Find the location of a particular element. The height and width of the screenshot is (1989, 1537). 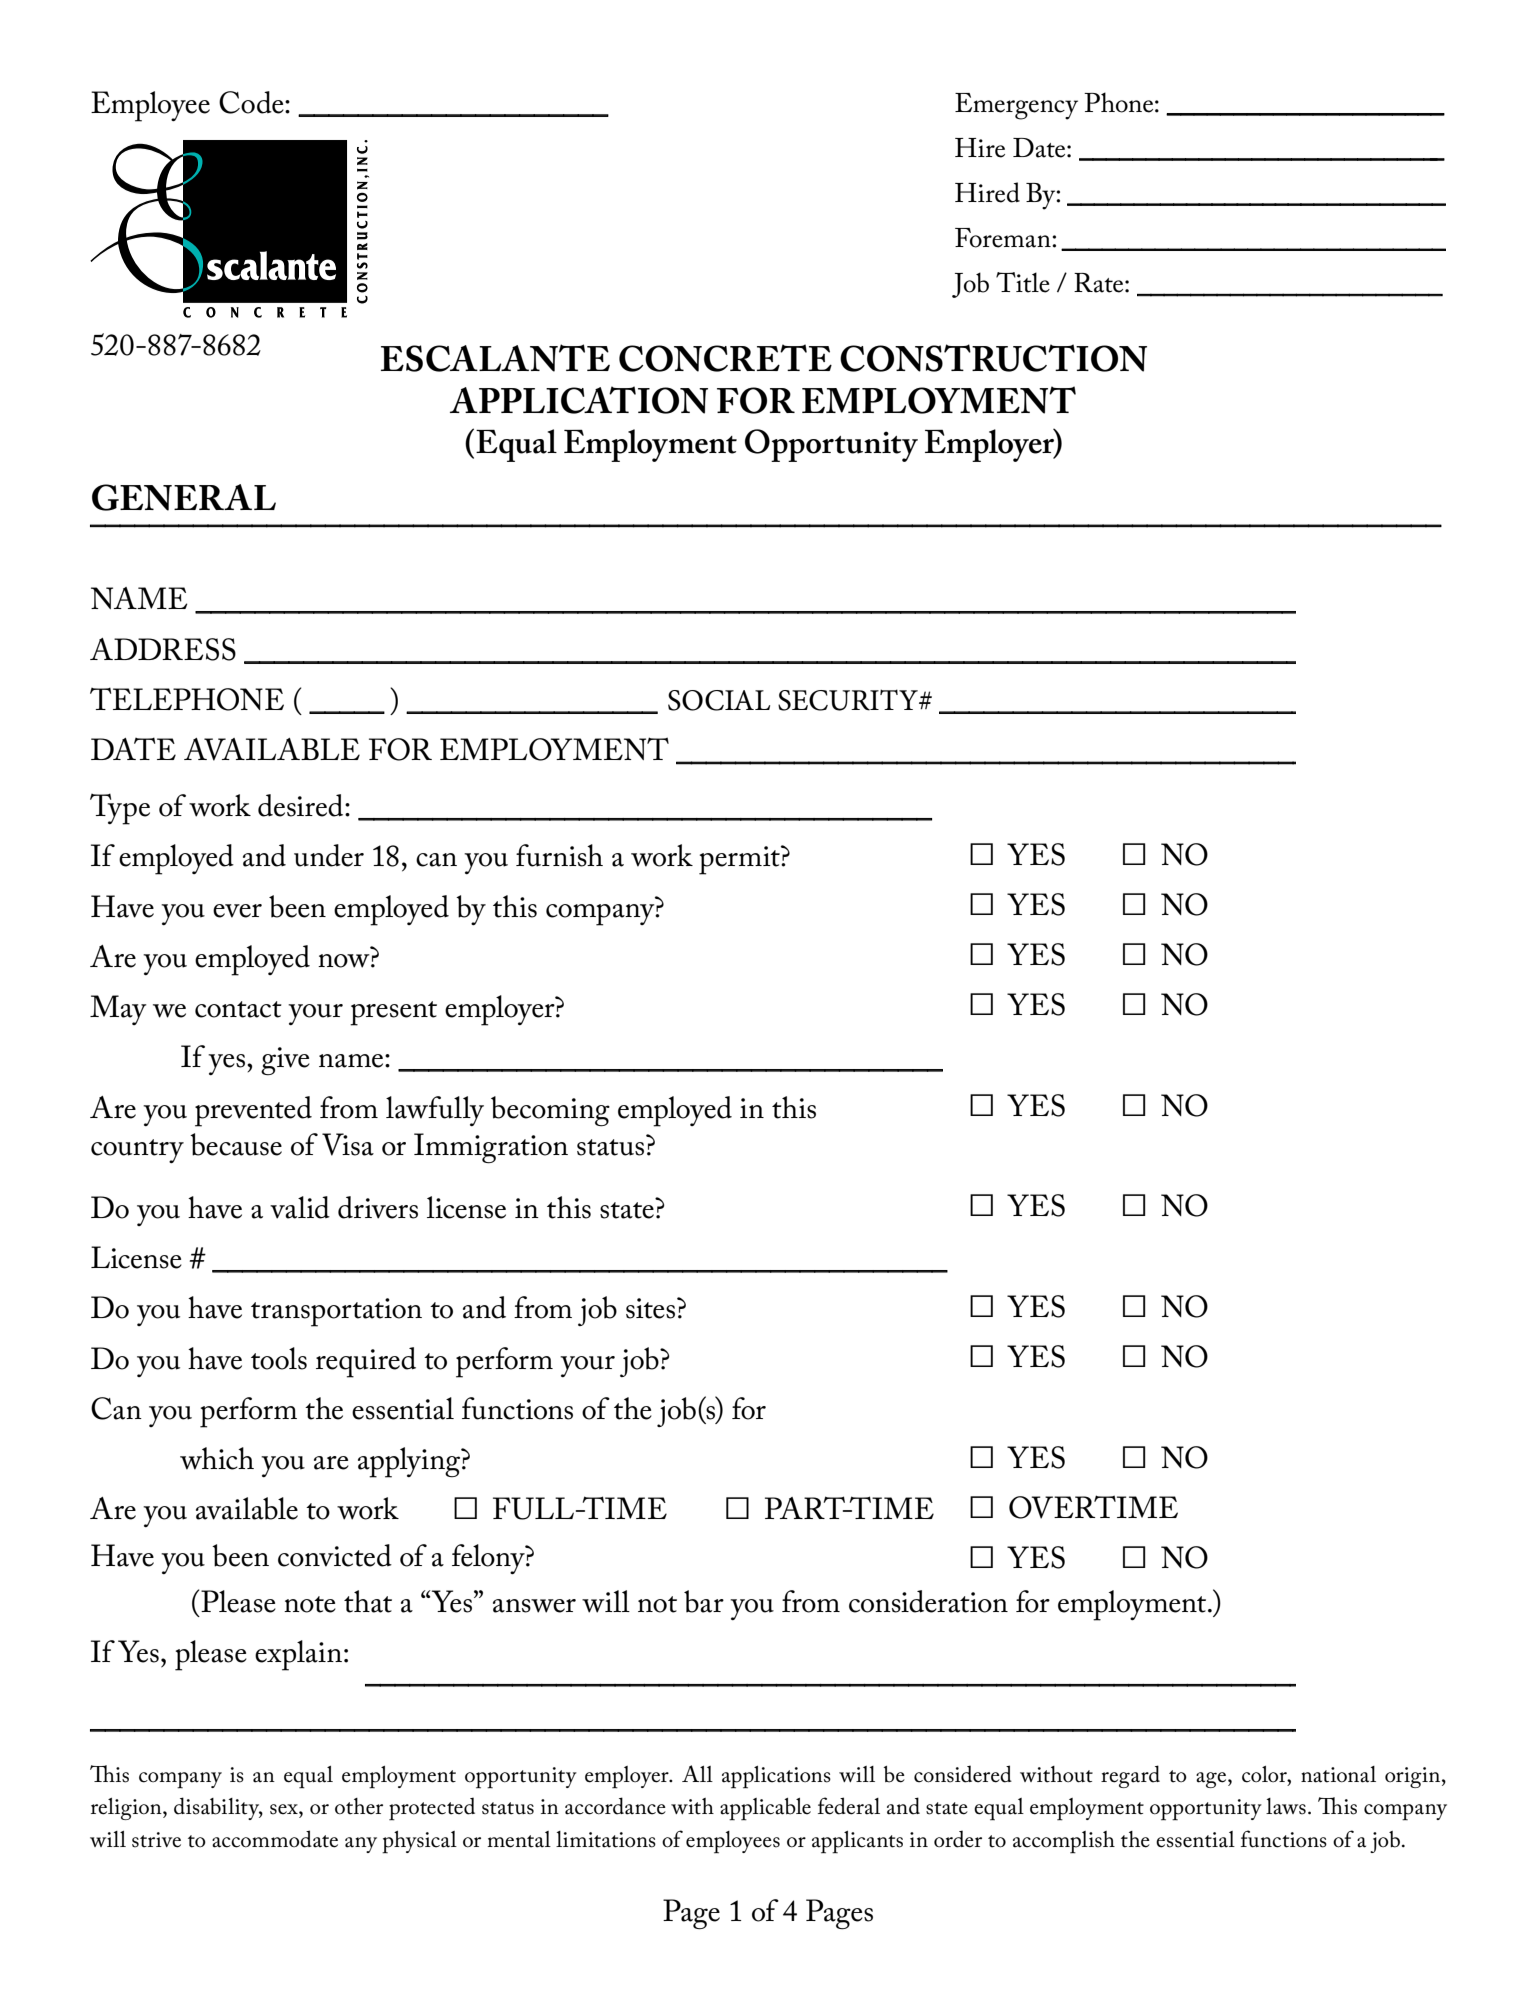

Emergency is located at coordinates (1016, 106).
